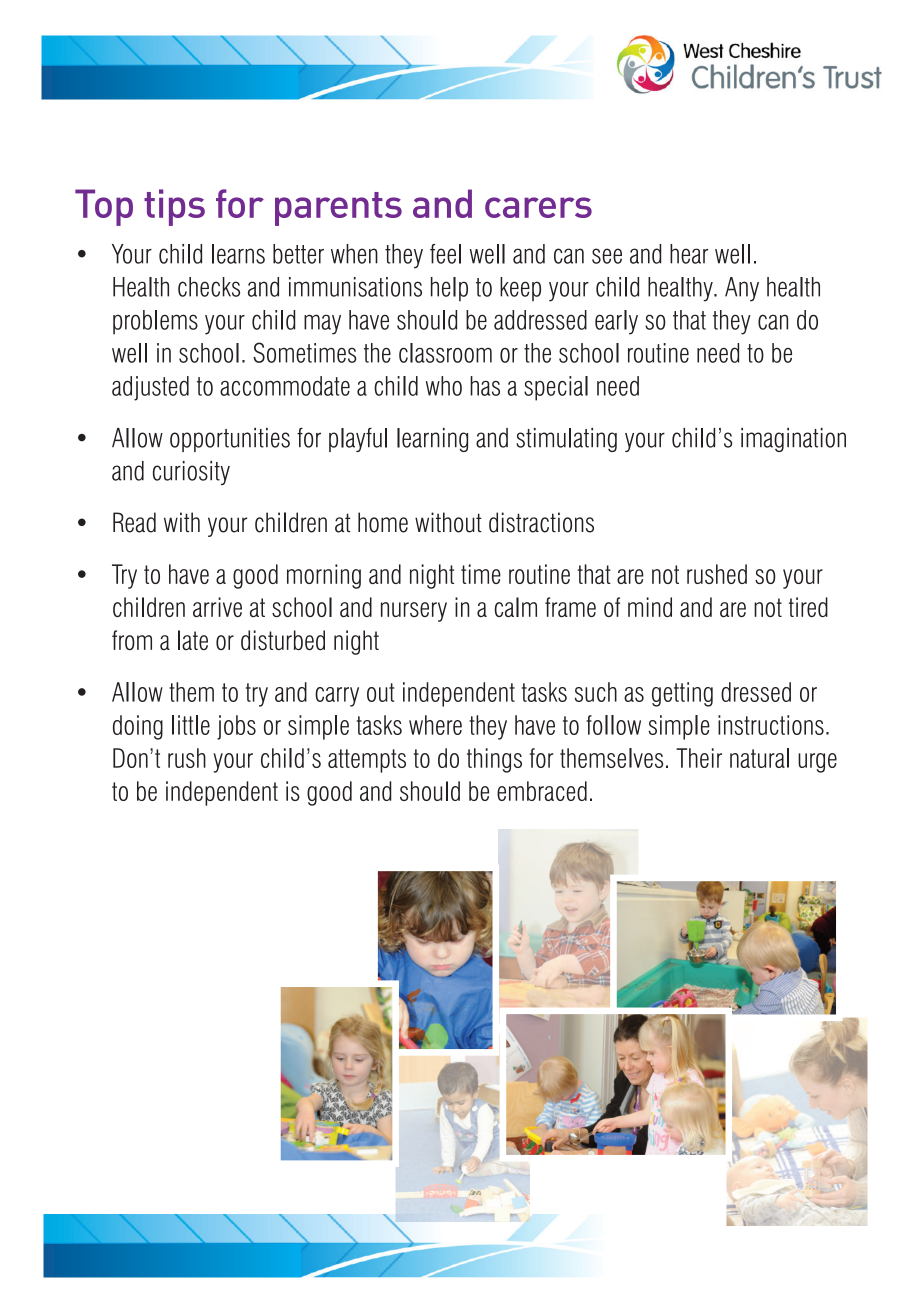  Describe the element at coordinates (174, 207) in the screenshot. I see `tips` at that location.
